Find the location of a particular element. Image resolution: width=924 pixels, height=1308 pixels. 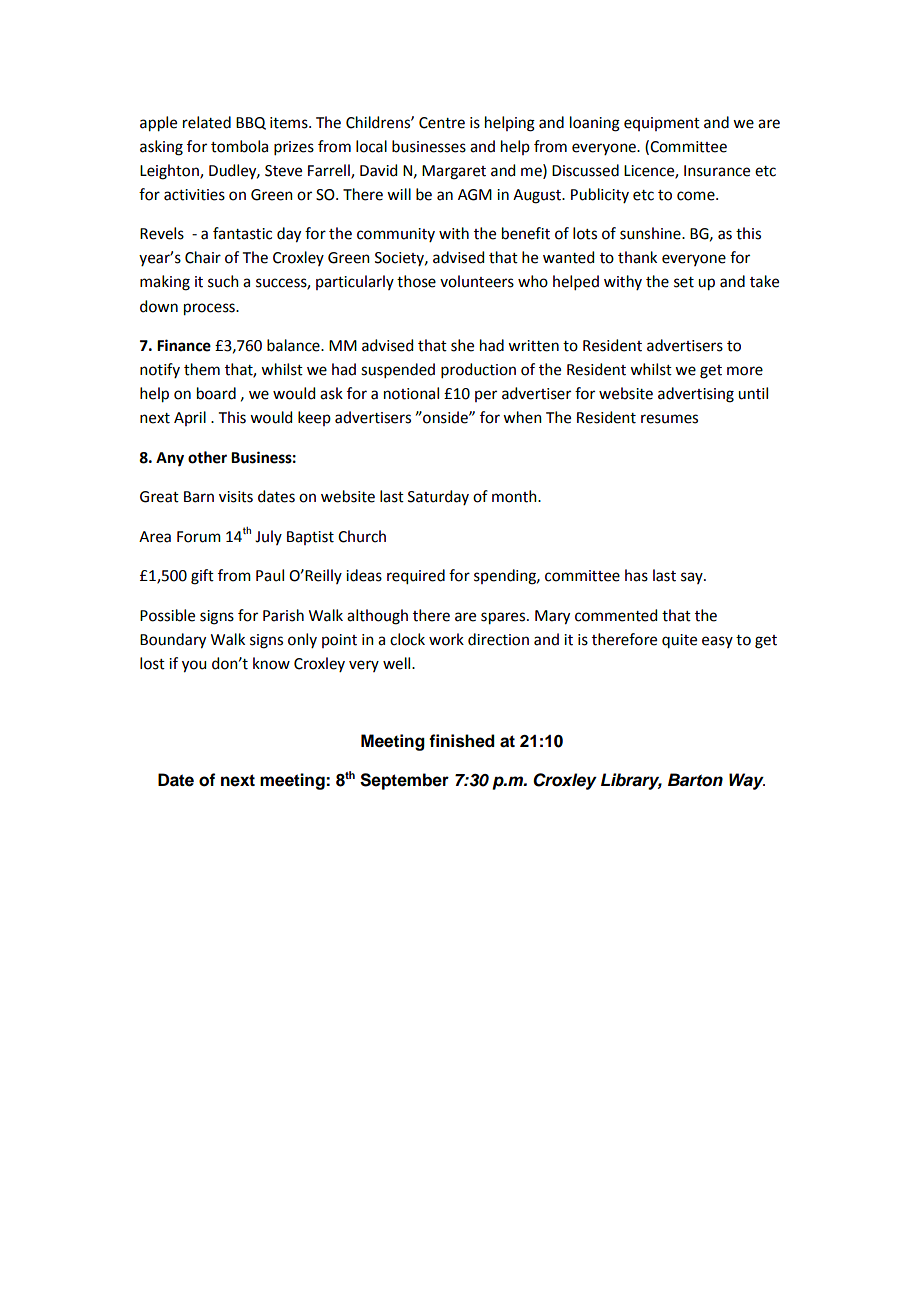

finished is located at coordinates (462, 741).
